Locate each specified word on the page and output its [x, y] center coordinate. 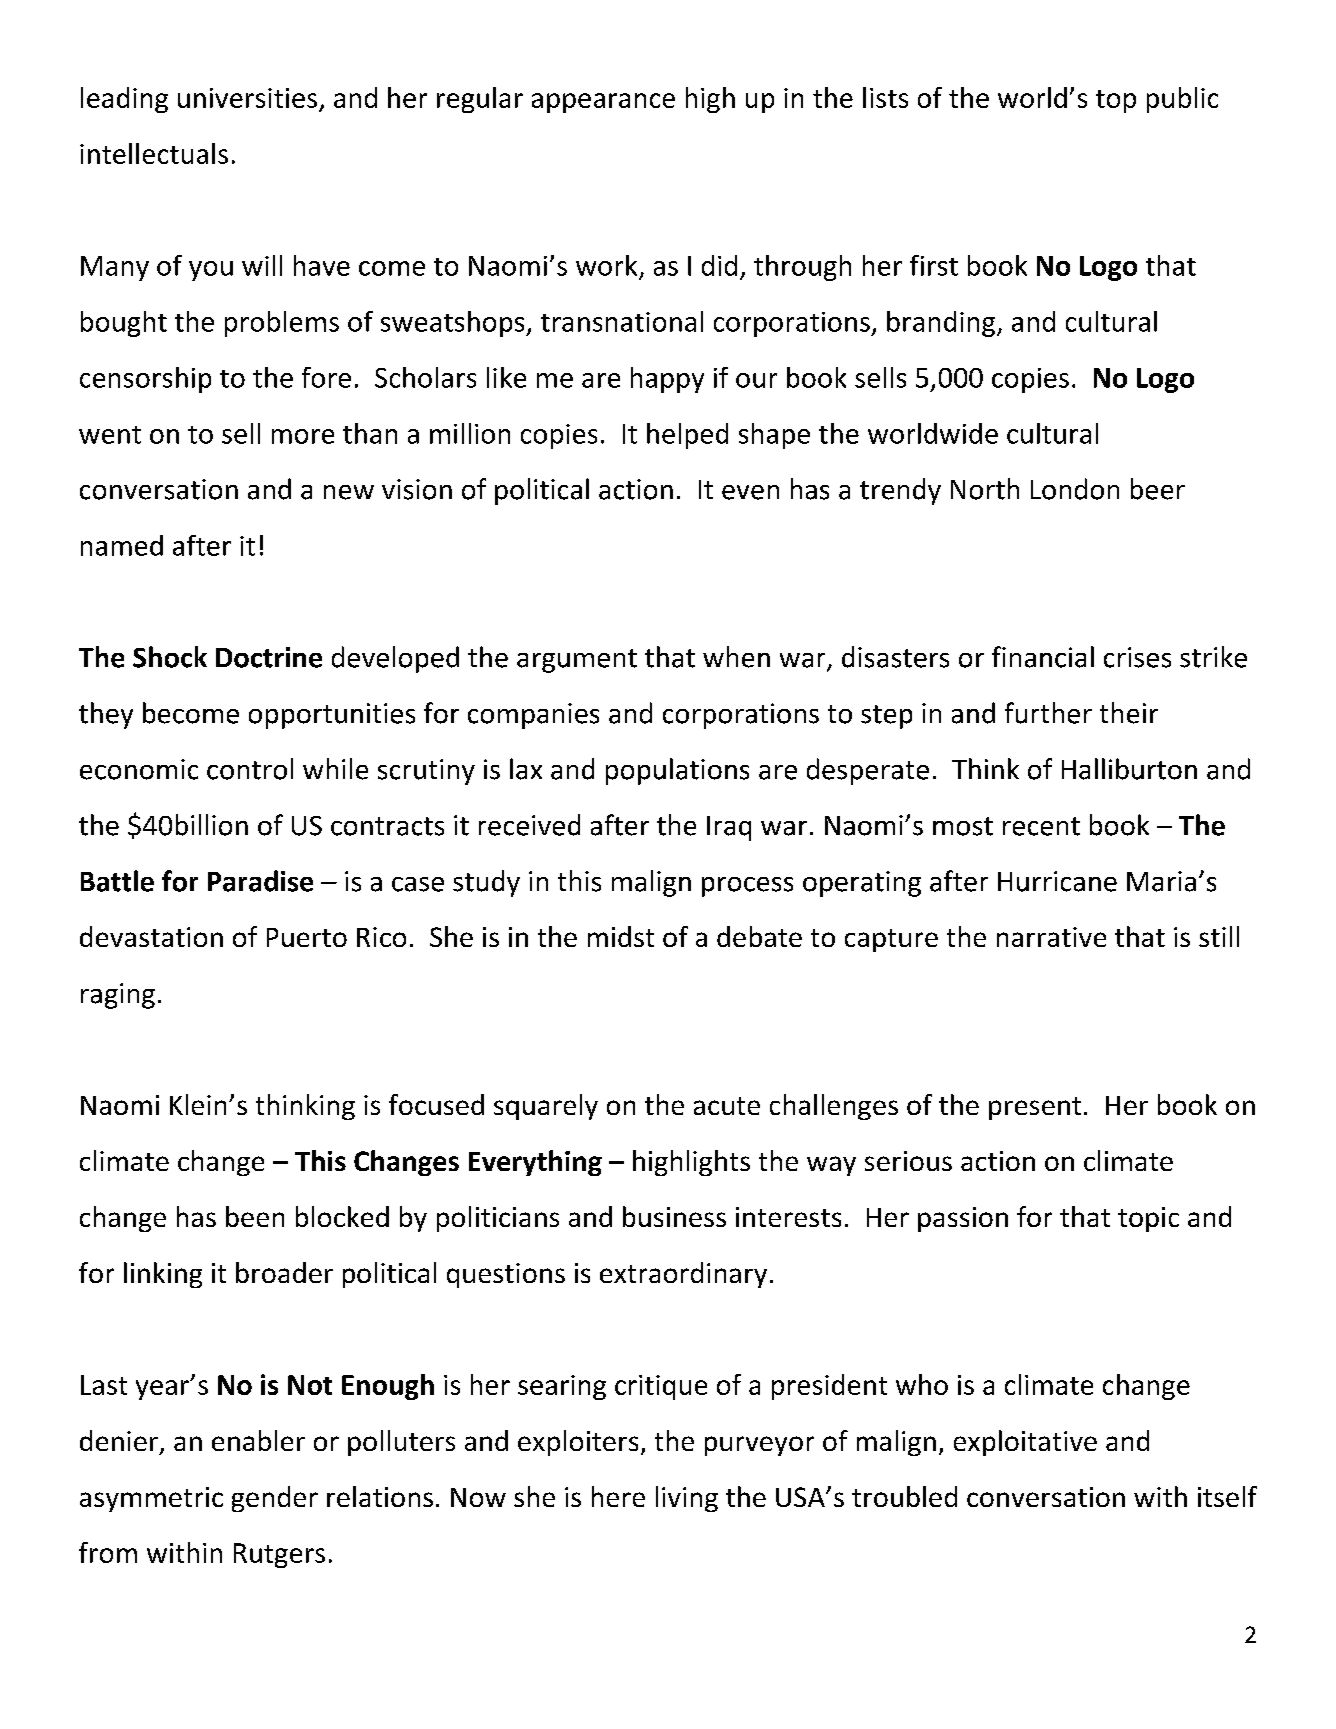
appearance [603, 103]
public [1182, 100]
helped [687, 436]
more [303, 436]
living [687, 1499]
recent [1041, 826]
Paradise [260, 881]
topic [1148, 1219]
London [1075, 489]
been [255, 1216]
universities [247, 98]
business [674, 1216]
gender [275, 1499]
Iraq [729, 828]
